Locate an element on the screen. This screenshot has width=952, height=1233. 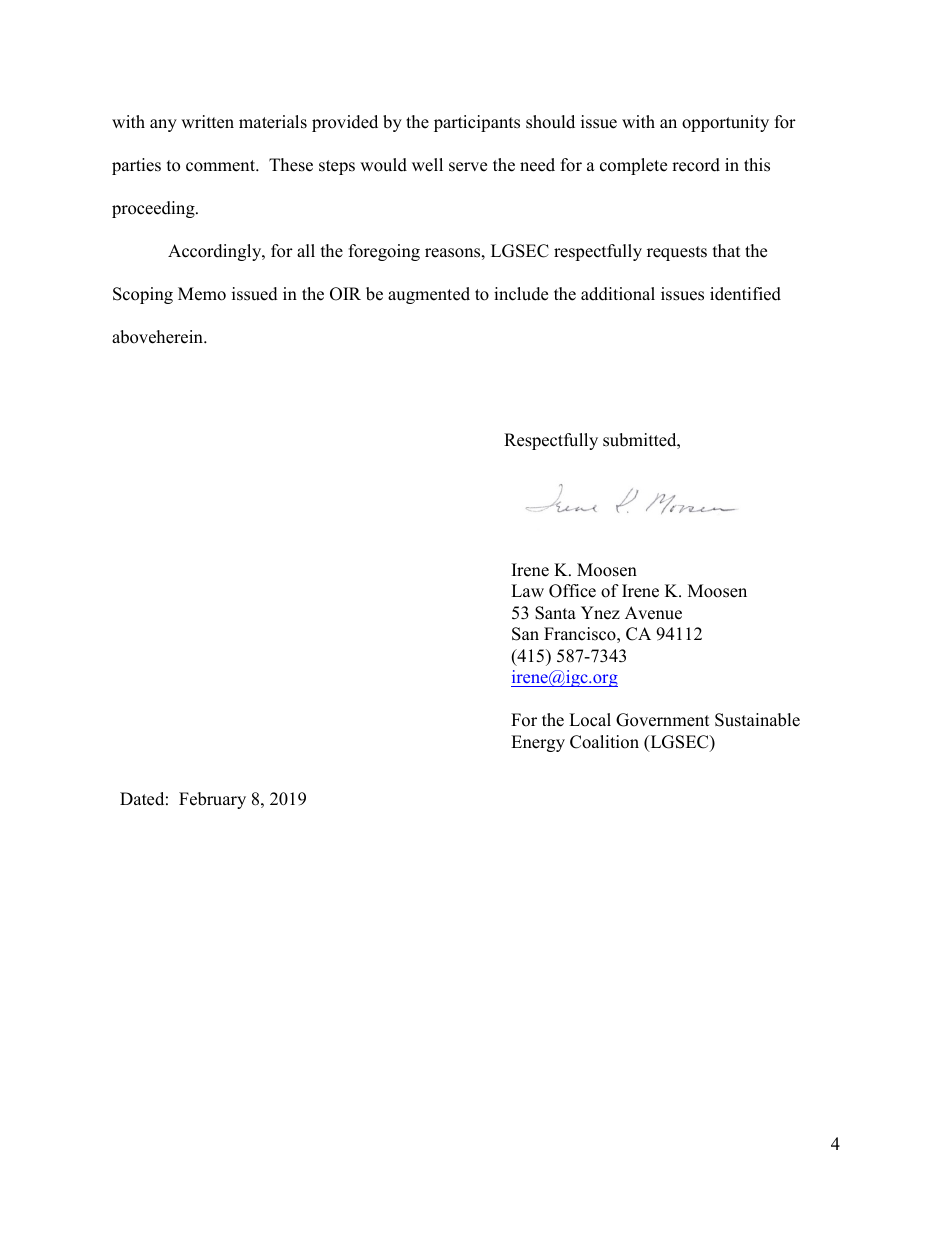
February is located at coordinates (212, 800).
